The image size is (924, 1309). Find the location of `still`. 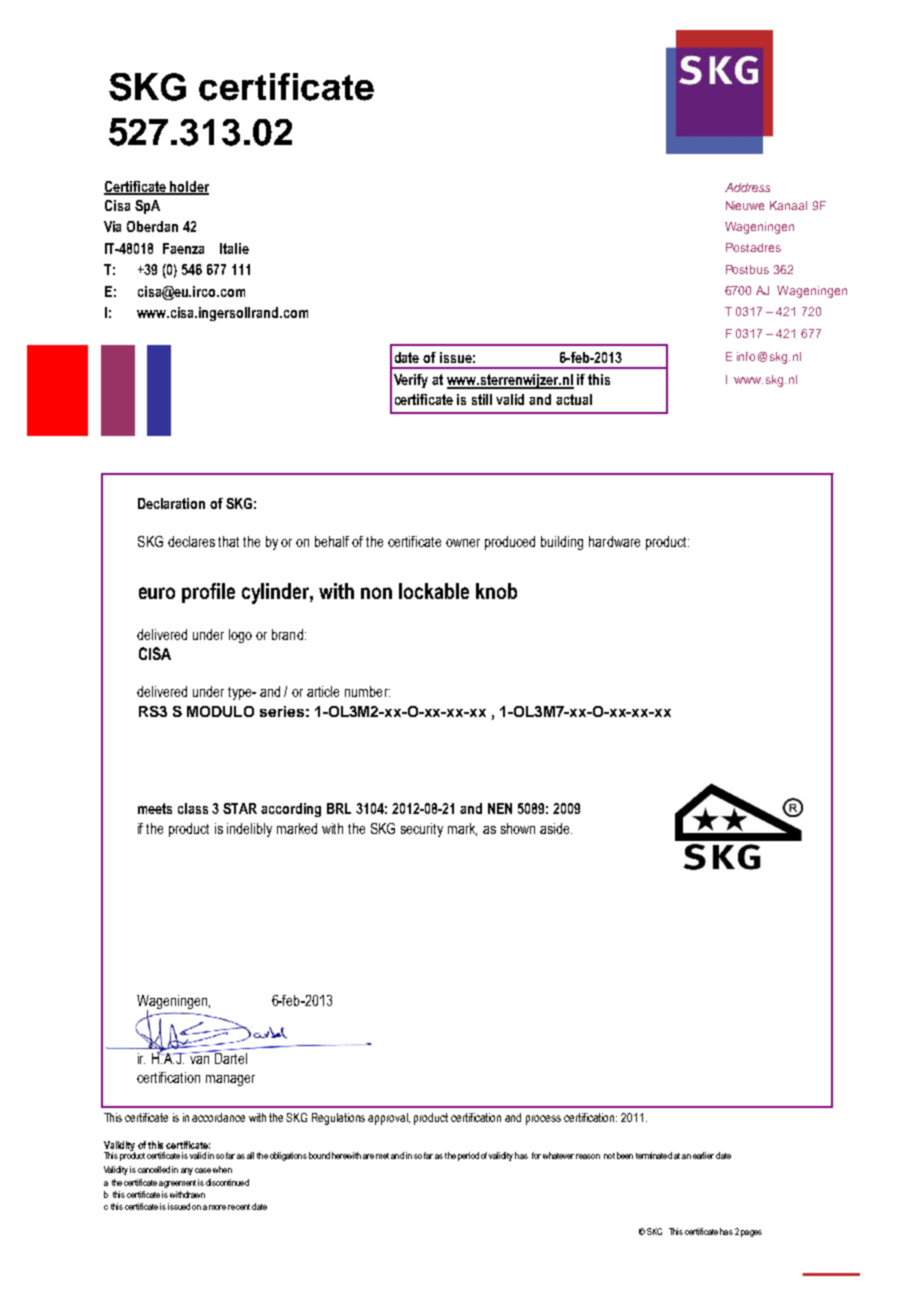

still is located at coordinates (482, 399).
